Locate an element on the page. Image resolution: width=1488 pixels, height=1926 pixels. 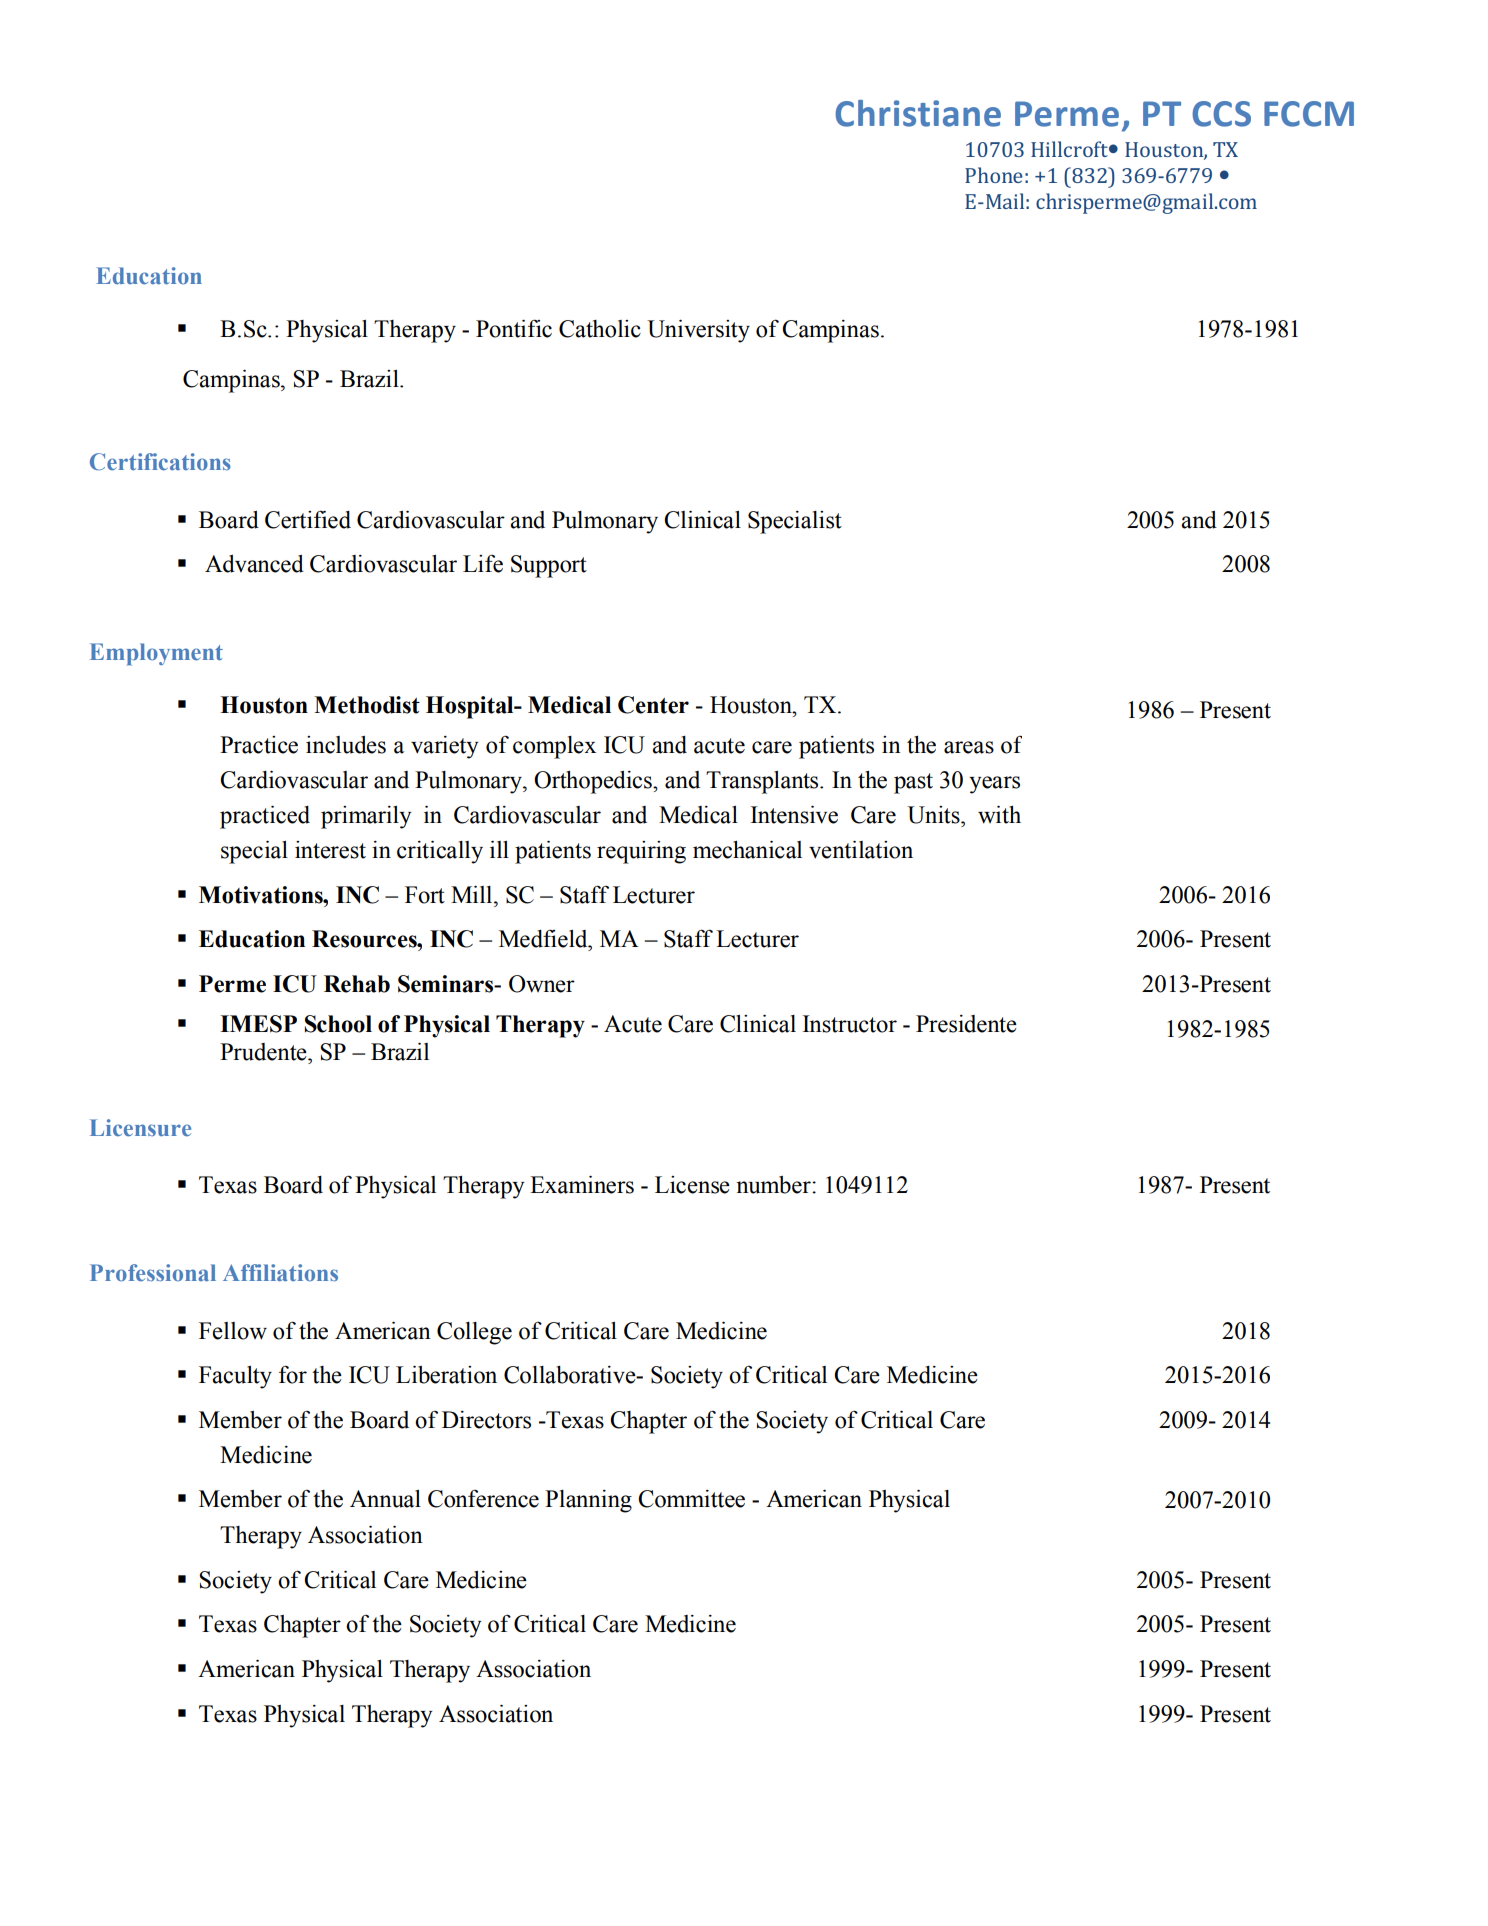
Planning is located at coordinates (588, 1501).
